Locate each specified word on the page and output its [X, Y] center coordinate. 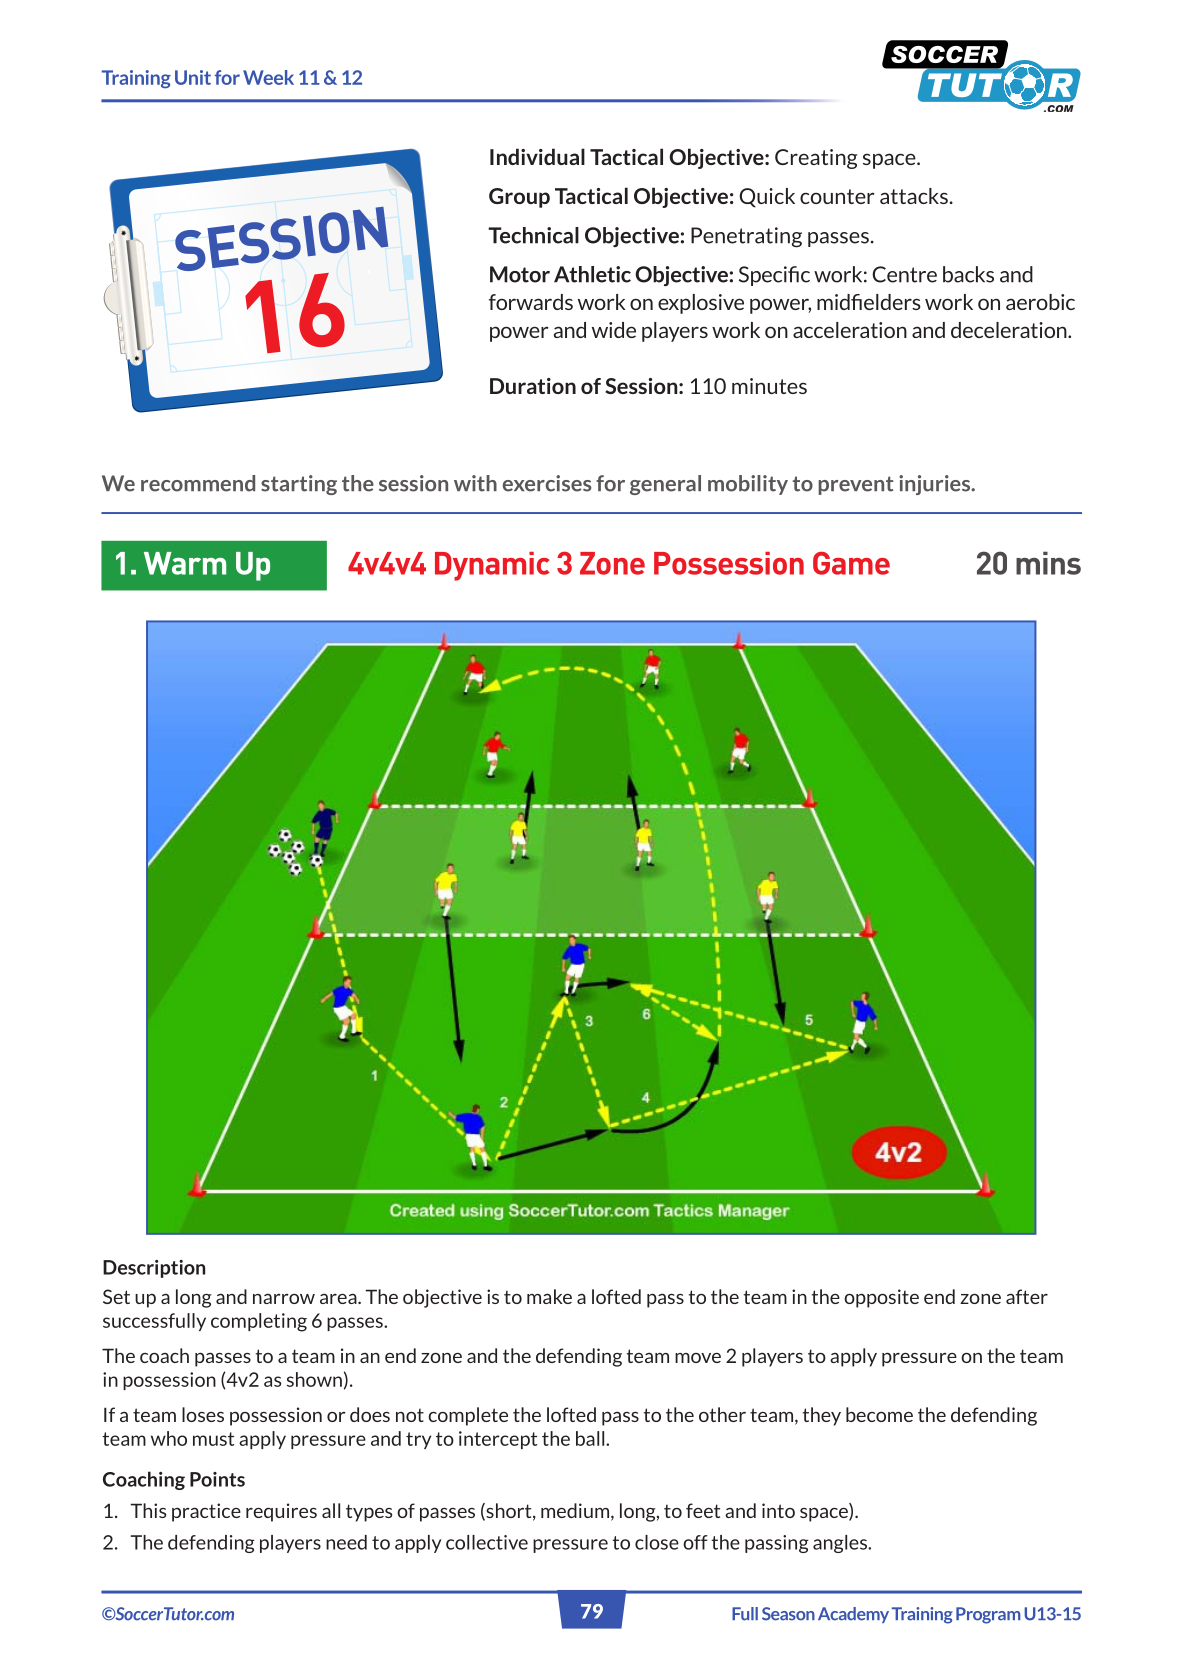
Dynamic [492, 566]
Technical [533, 235]
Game [851, 563]
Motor [520, 274]
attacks [914, 196]
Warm [185, 563]
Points [217, 1479]
